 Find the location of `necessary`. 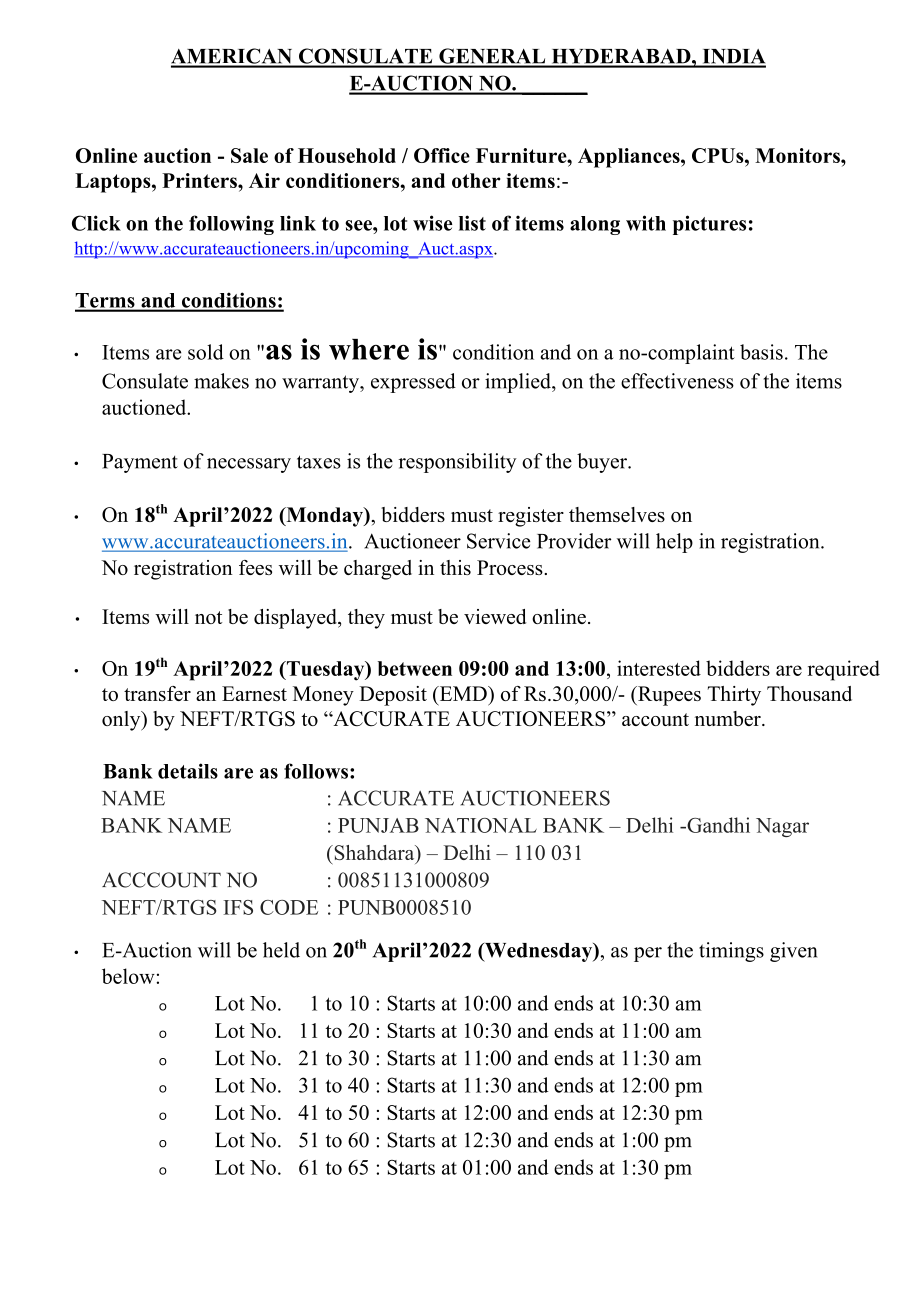

necessary is located at coordinates (249, 465).
